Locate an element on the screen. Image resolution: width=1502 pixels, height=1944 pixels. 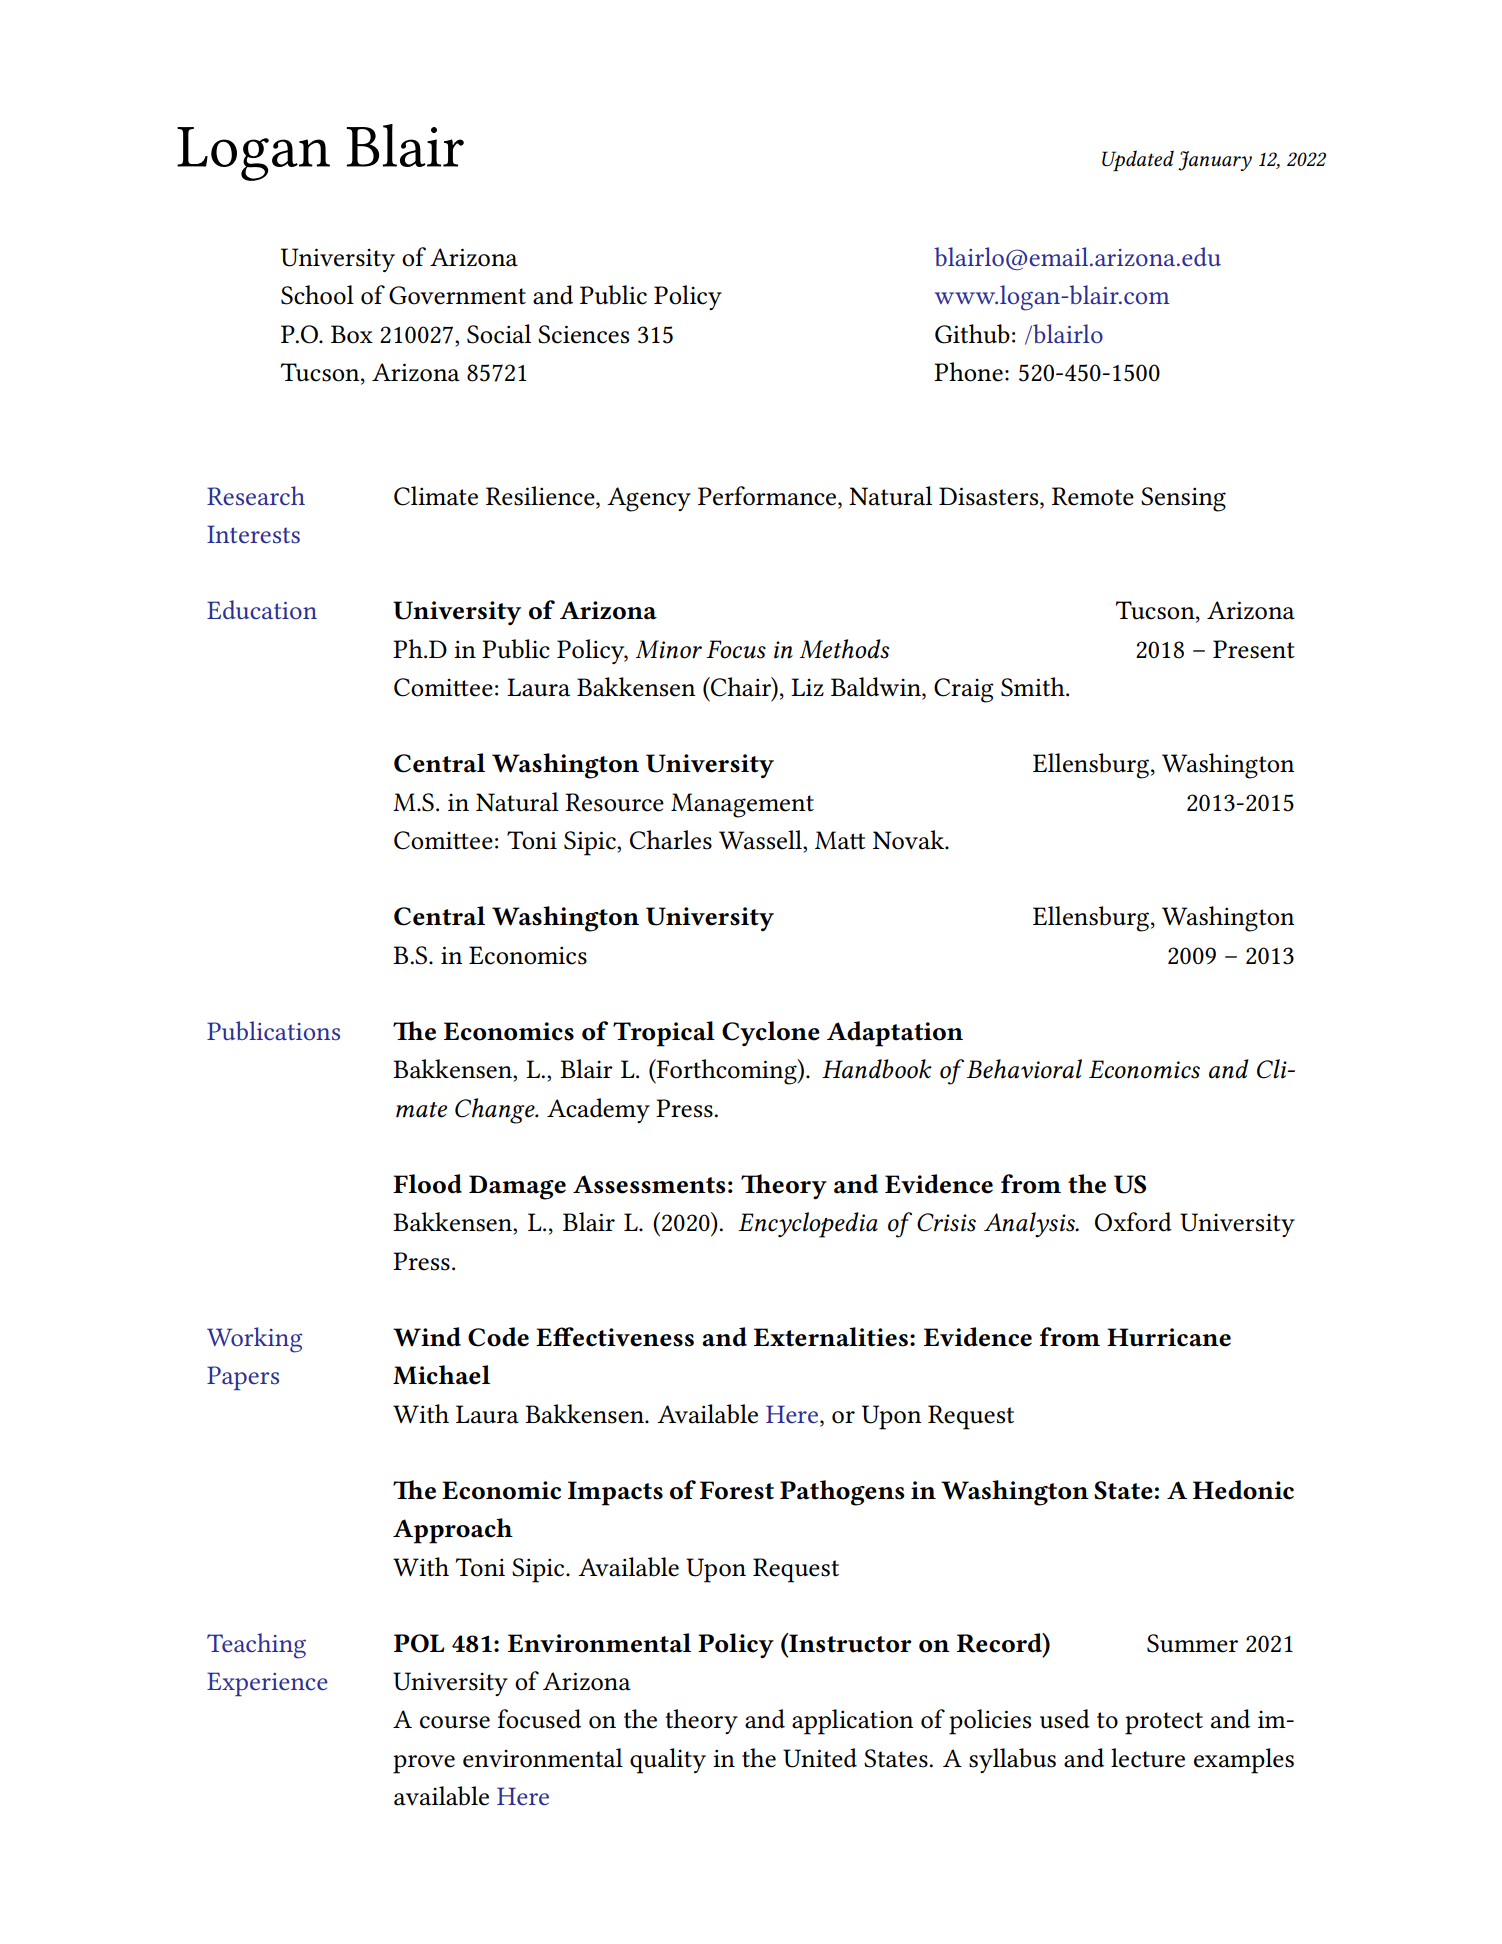
Behavioral is located at coordinates (1024, 1069).
